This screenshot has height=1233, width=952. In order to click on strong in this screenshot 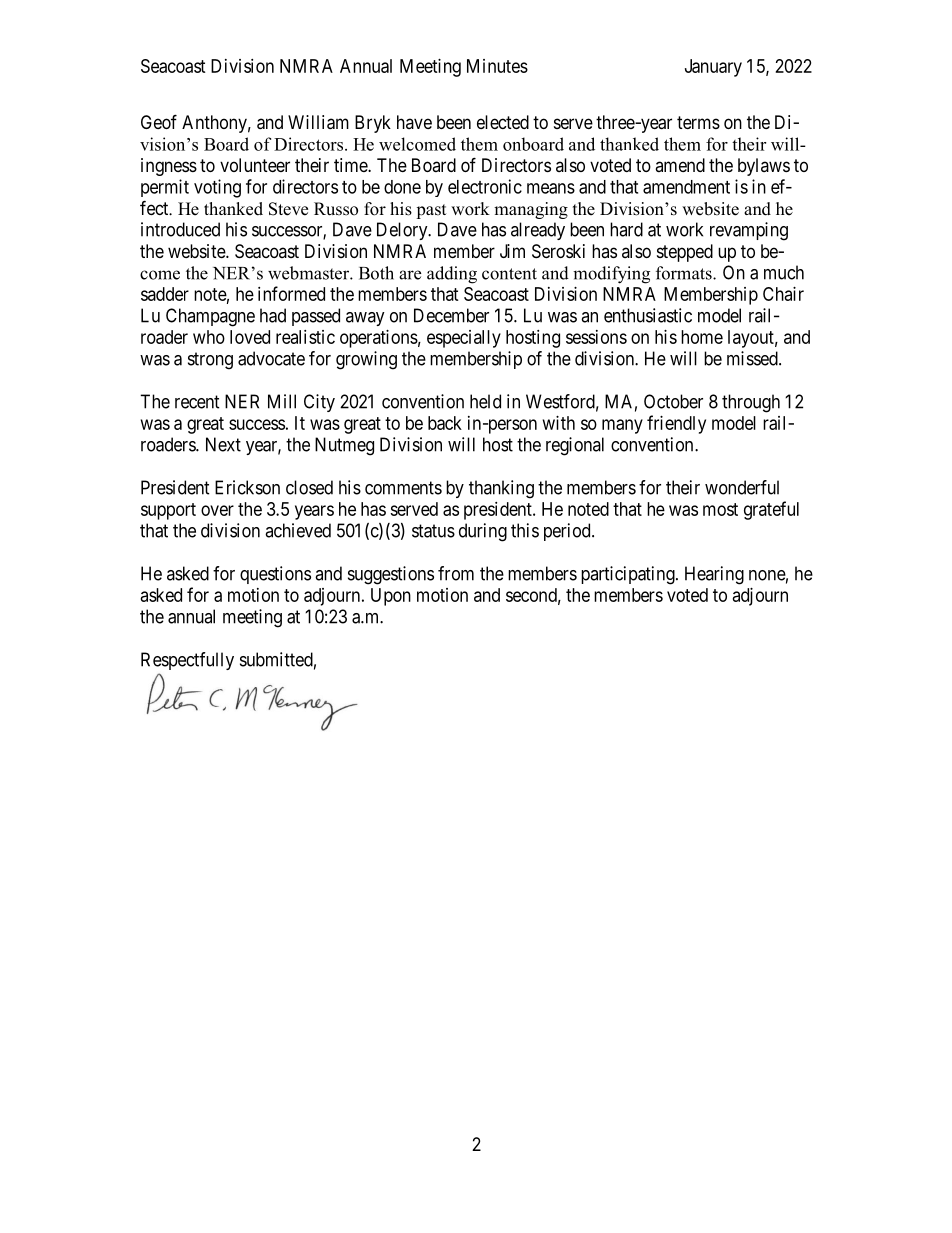, I will do `click(210, 361)`.
